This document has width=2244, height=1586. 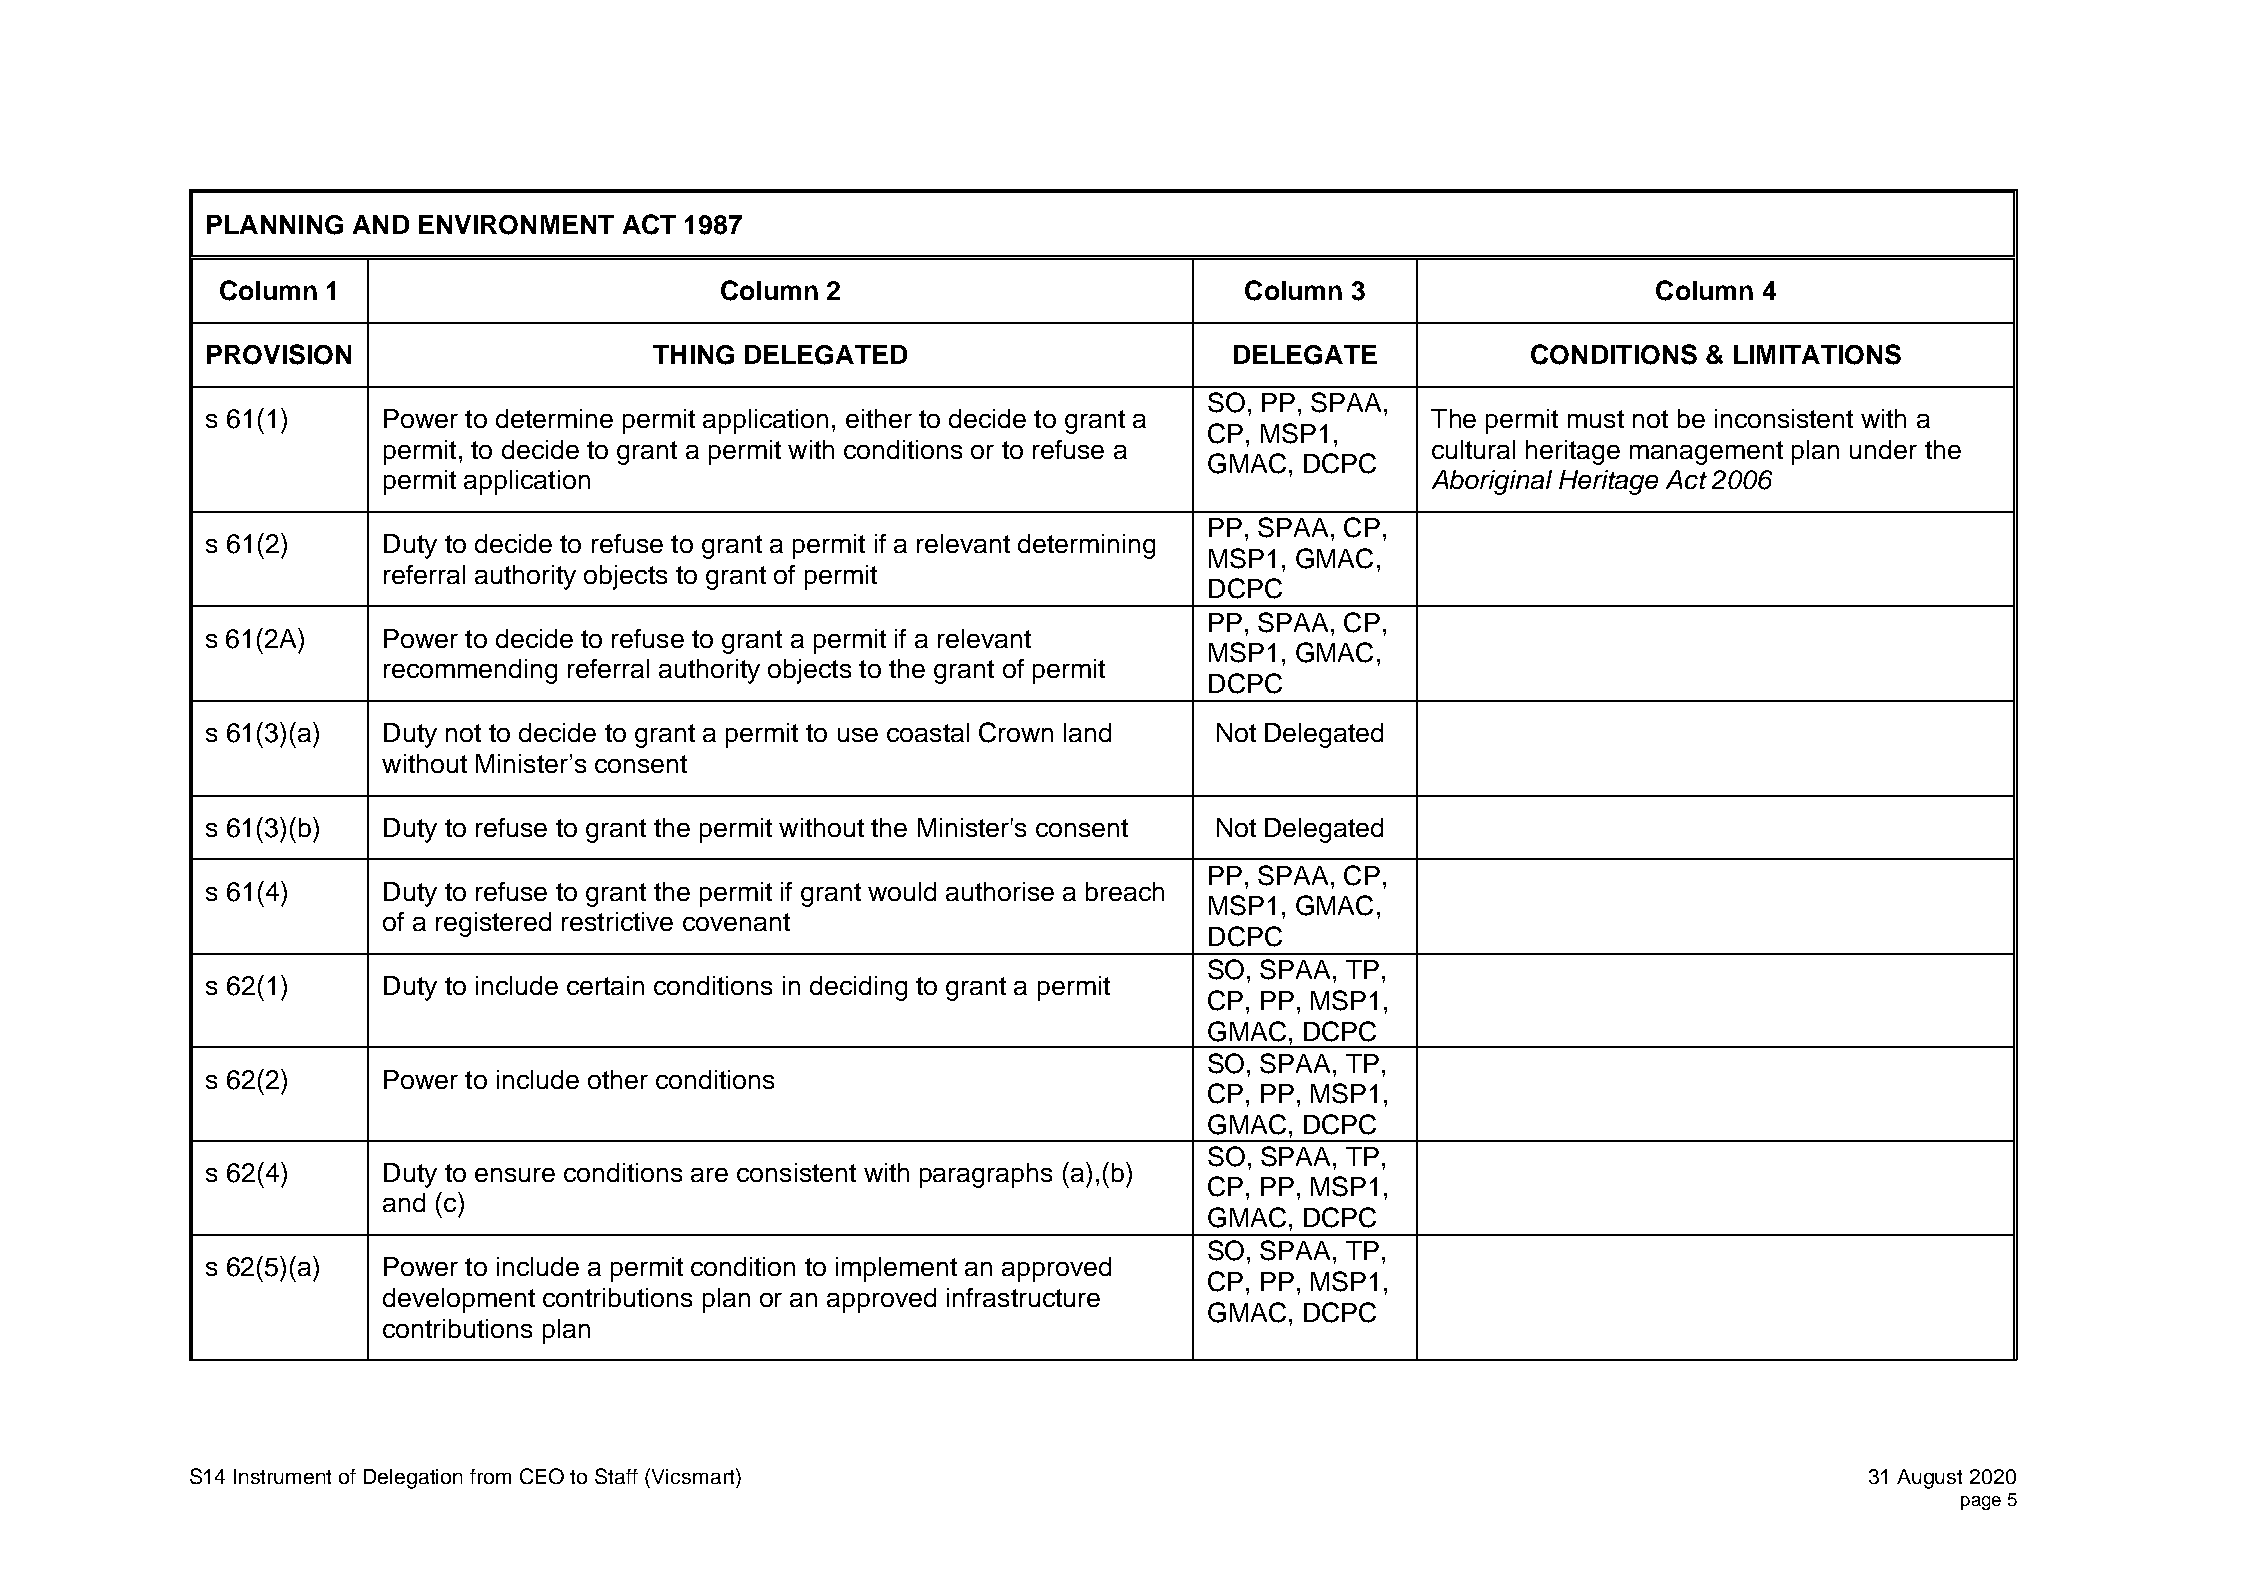 What do you see at coordinates (879, 418) in the document?
I see `either` at bounding box center [879, 418].
